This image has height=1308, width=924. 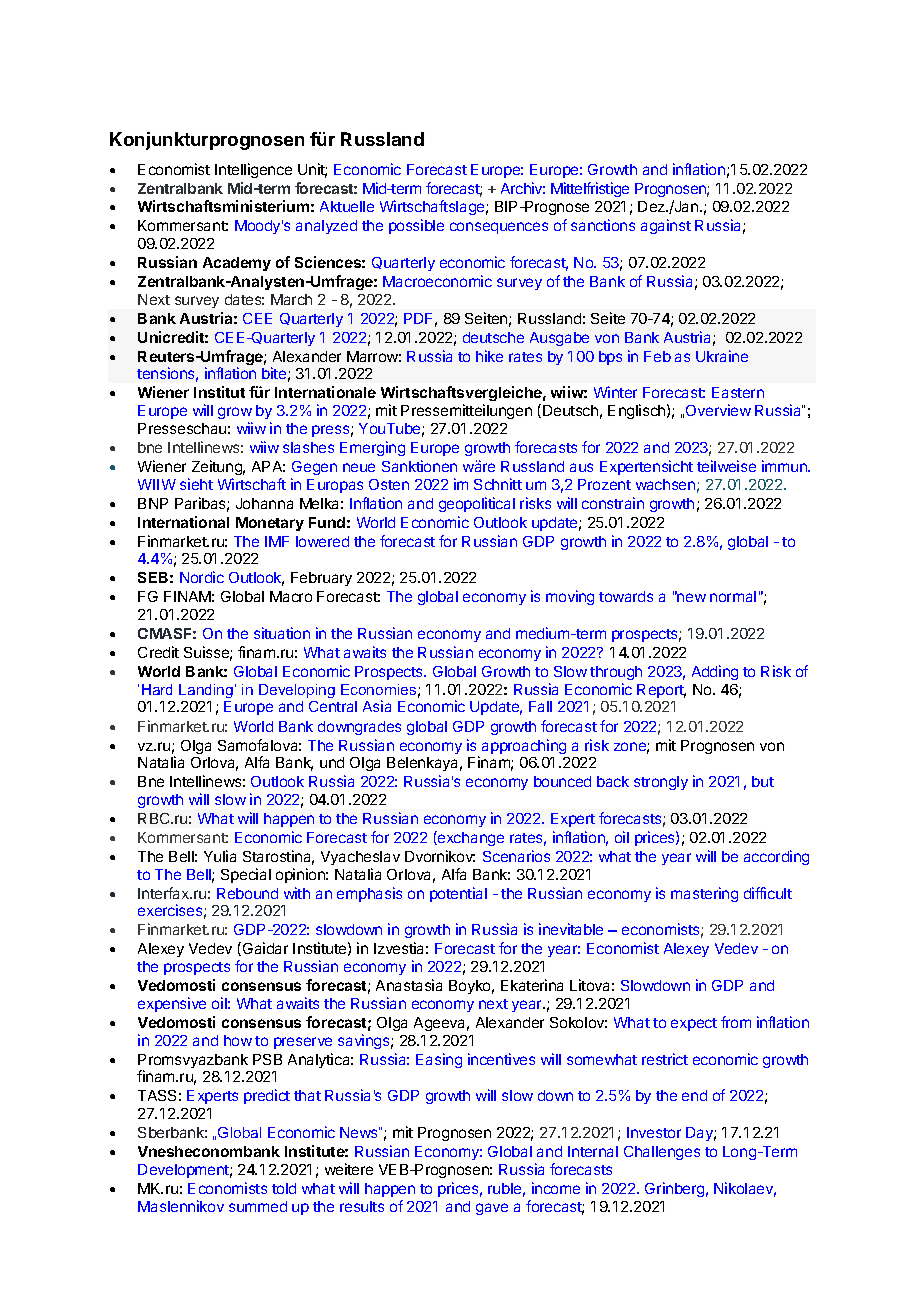 What do you see at coordinates (258, 1206) in the image?
I see `summed` at bounding box center [258, 1206].
